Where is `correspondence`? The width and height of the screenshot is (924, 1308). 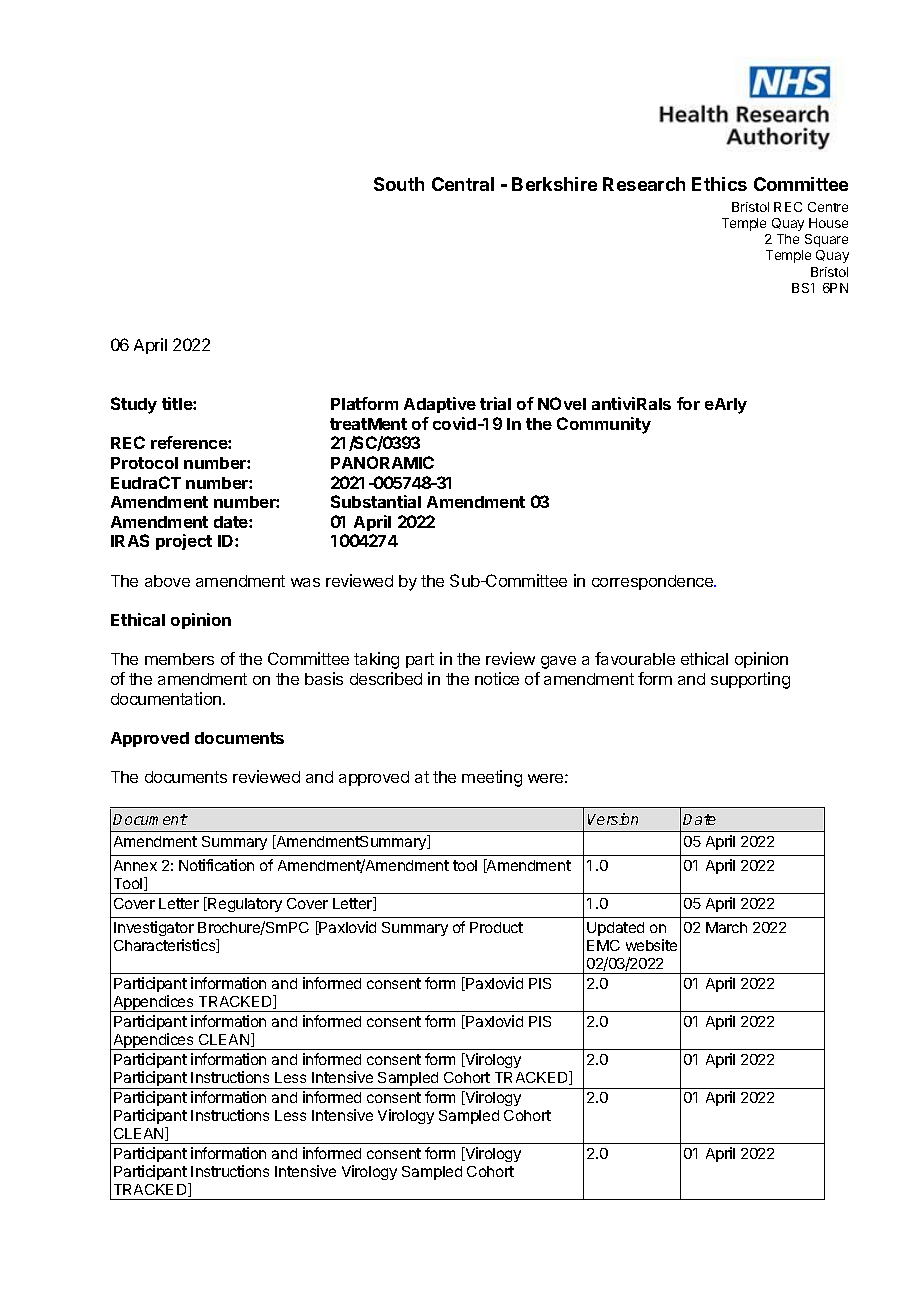
correspondence is located at coordinates (653, 582).
